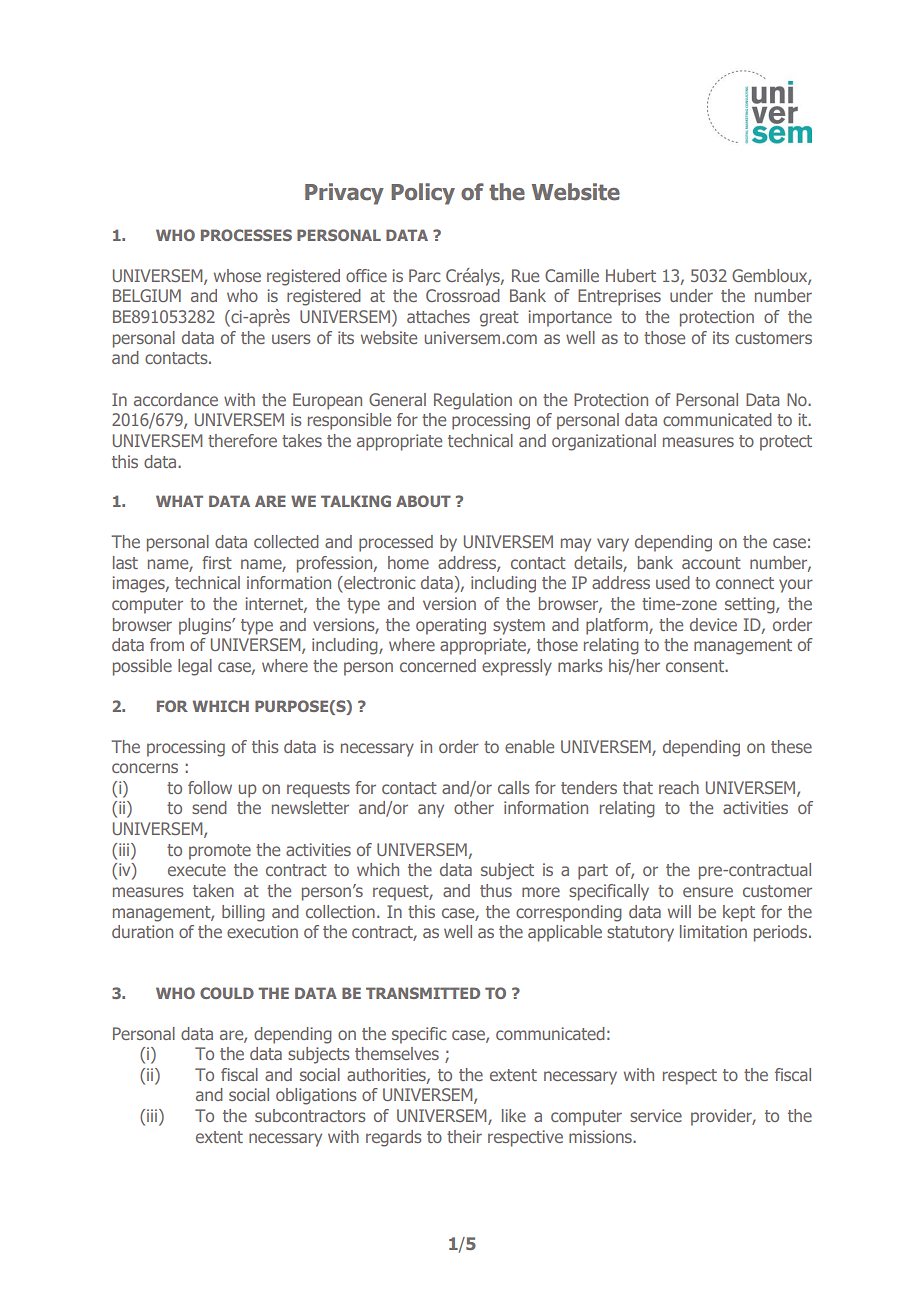 The height and width of the image is (1308, 924). Describe the element at coordinates (316, 1096) in the image. I see `obligations` at that location.
